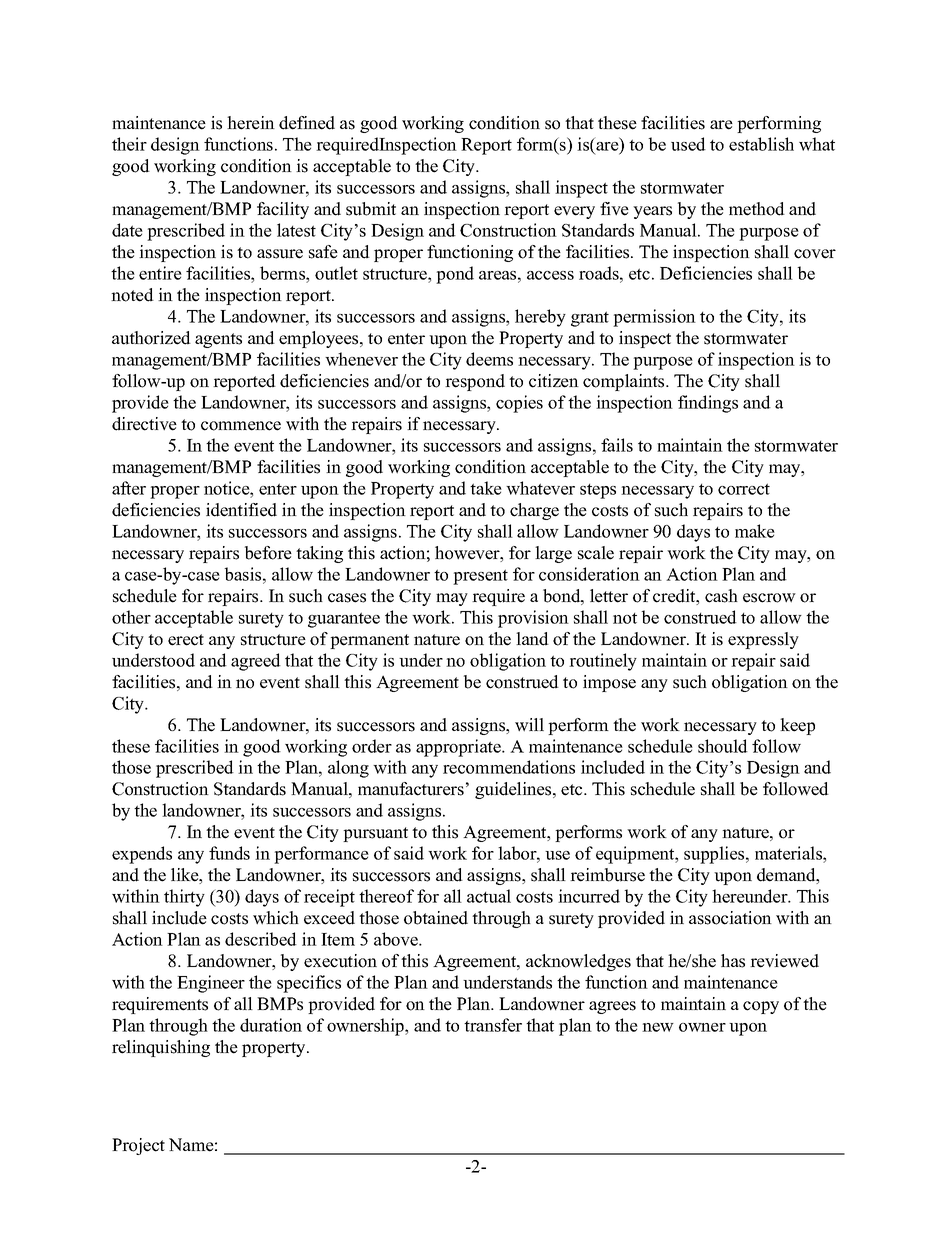  I want to click on appropriate, so click(459, 748).
